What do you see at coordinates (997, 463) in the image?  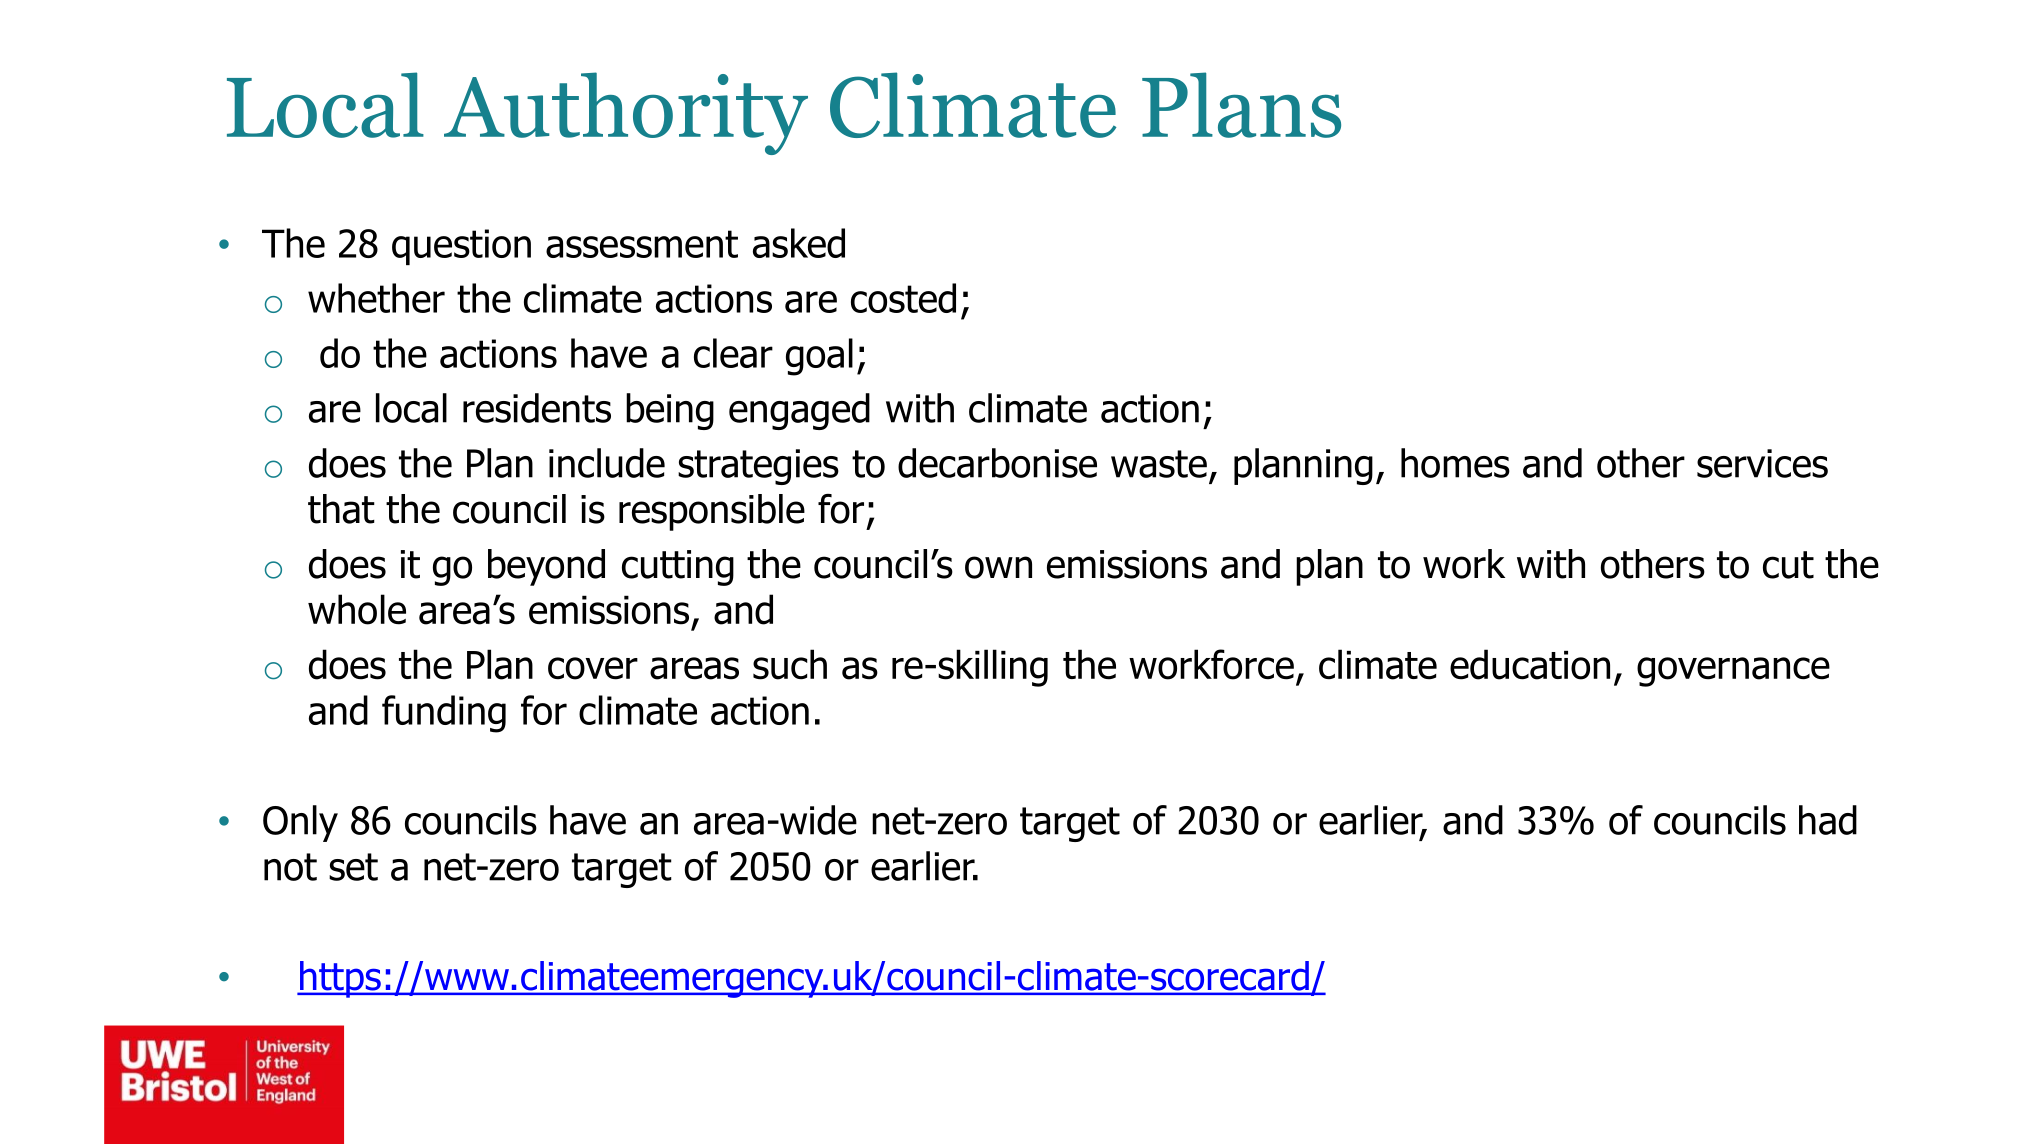 I see `decarbonise` at bounding box center [997, 463].
